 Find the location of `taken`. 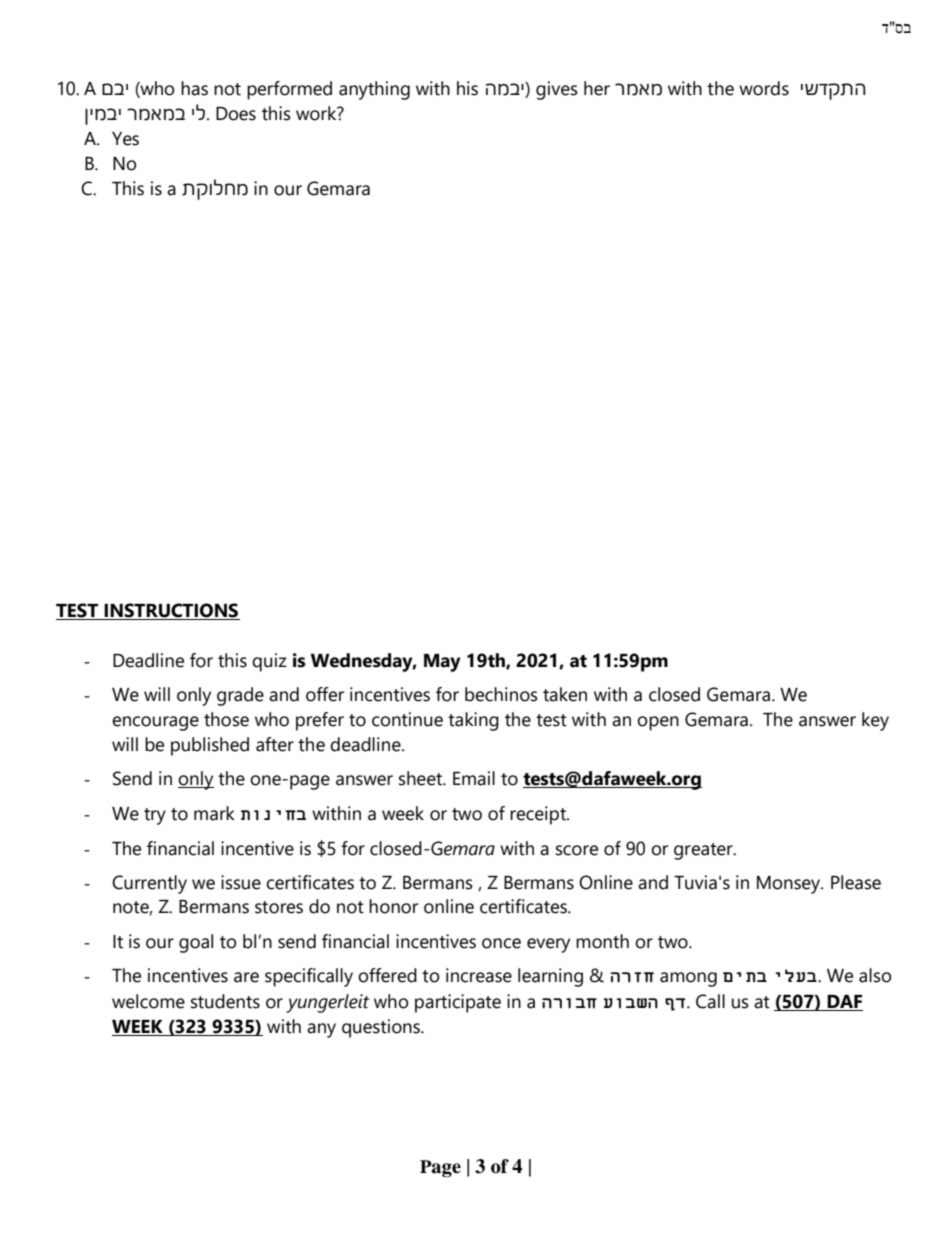

taken is located at coordinates (565, 694).
